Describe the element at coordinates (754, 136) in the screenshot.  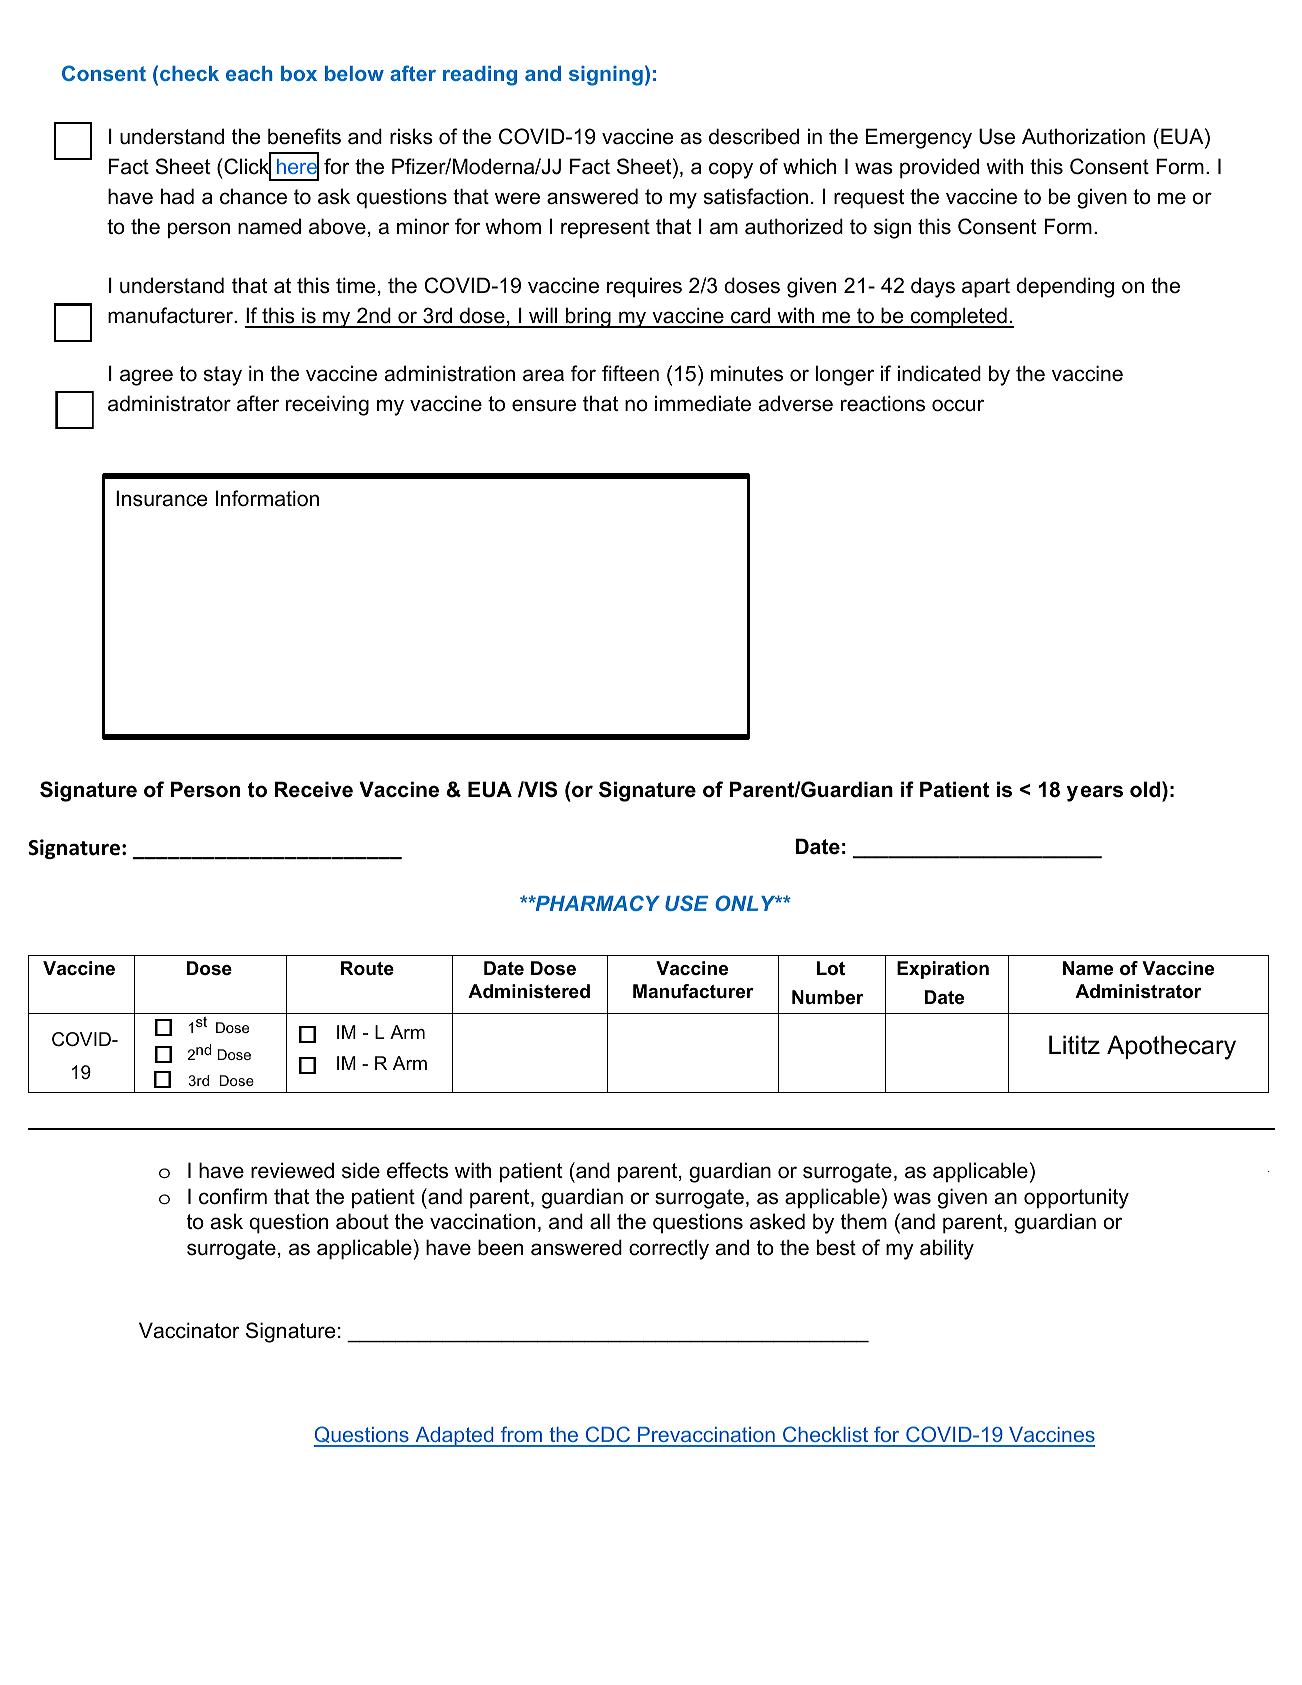
I see `described` at that location.
